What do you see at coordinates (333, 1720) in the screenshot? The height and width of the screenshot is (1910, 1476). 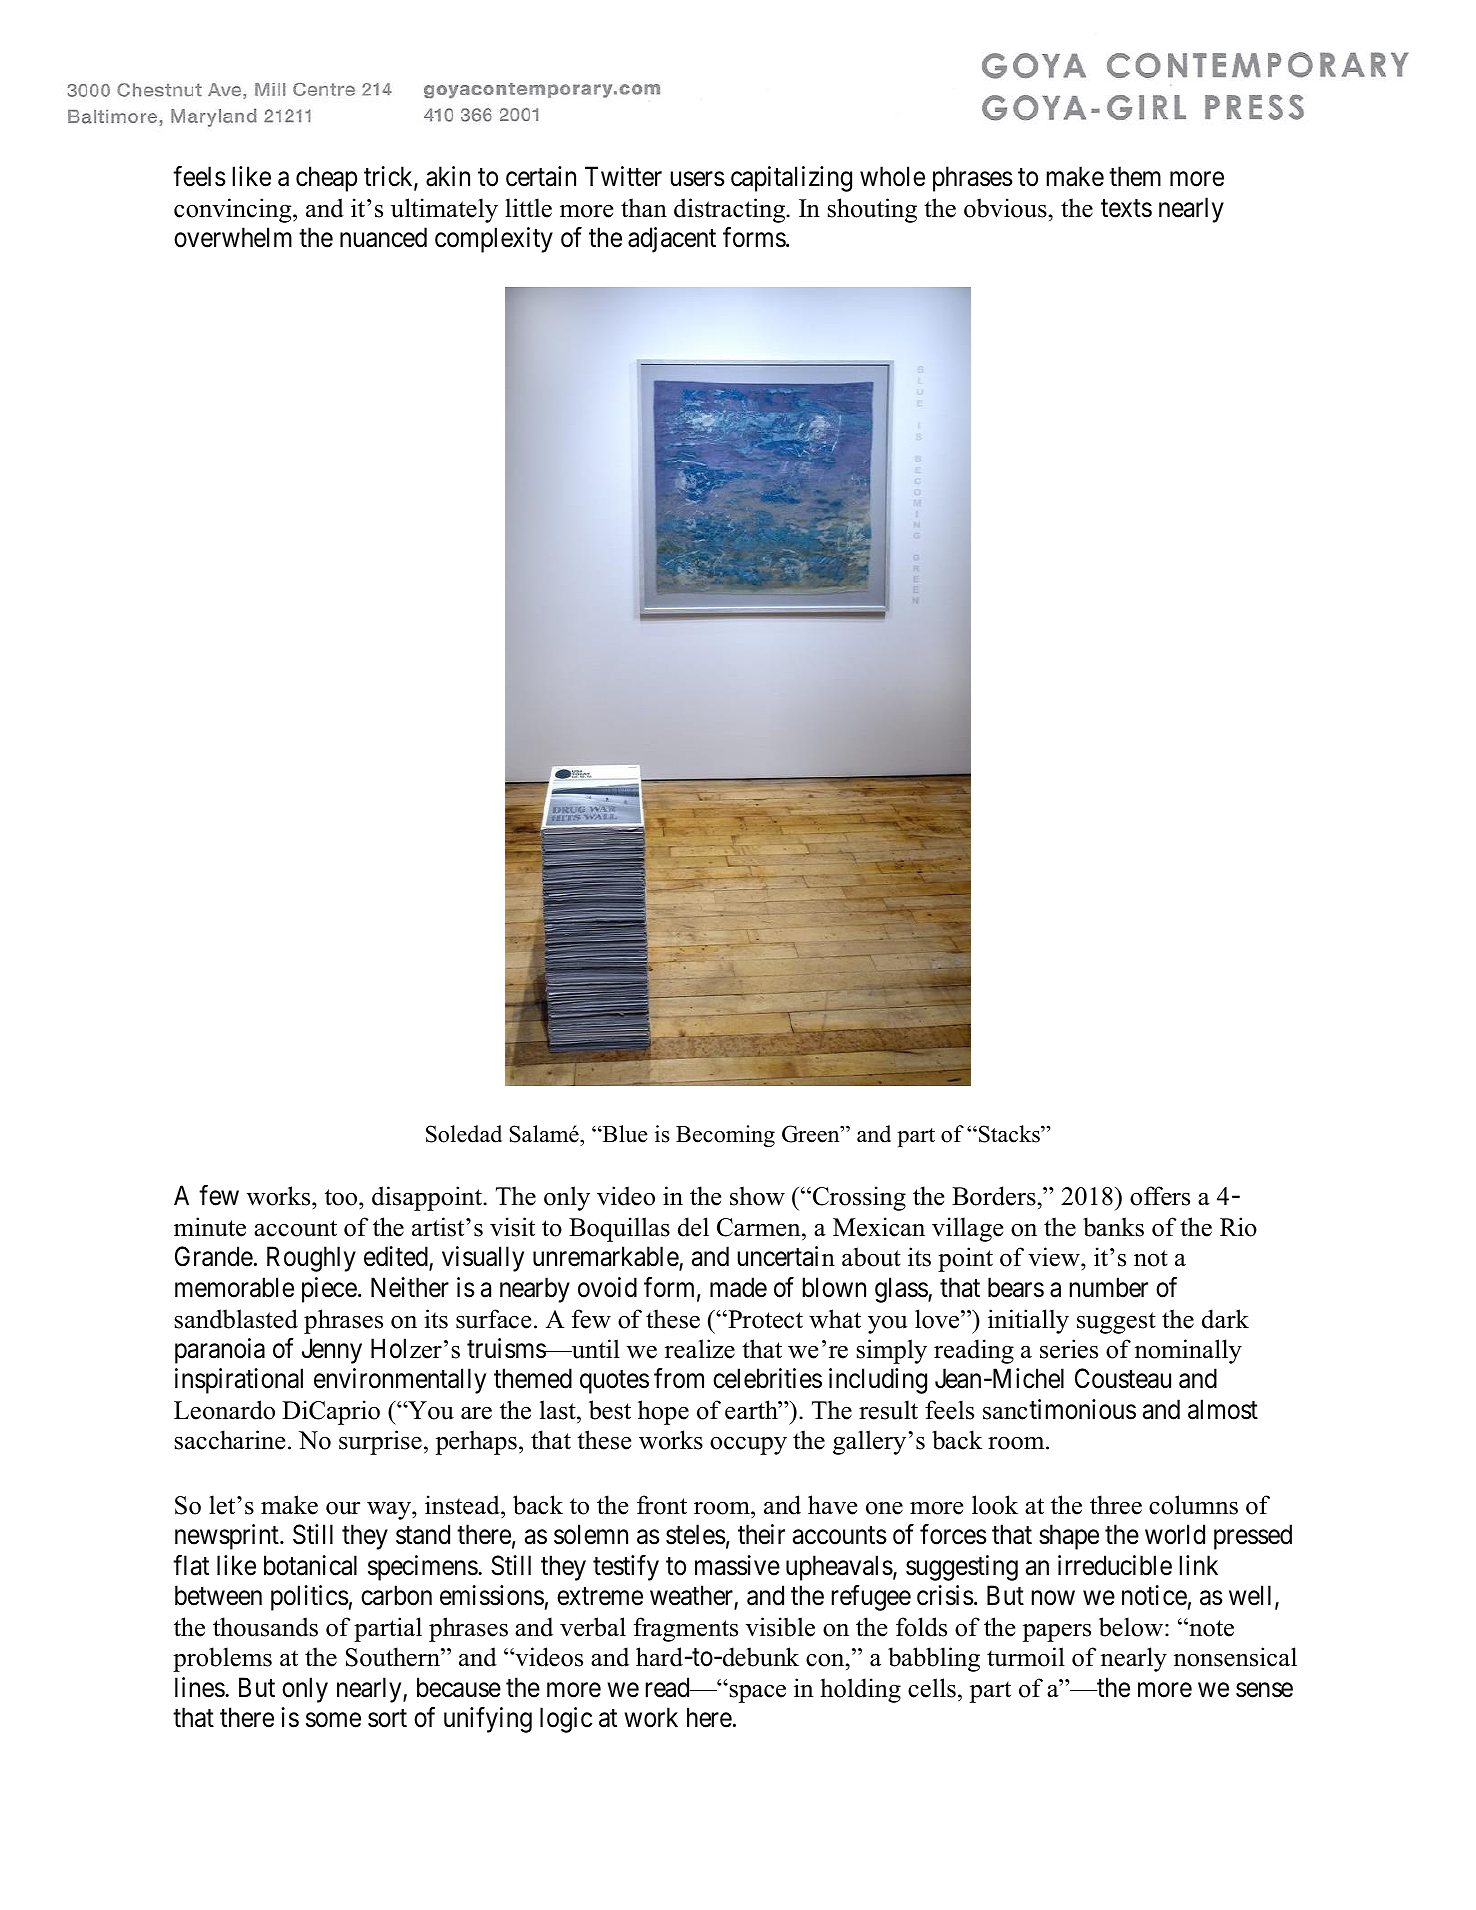 I see `some` at bounding box center [333, 1720].
